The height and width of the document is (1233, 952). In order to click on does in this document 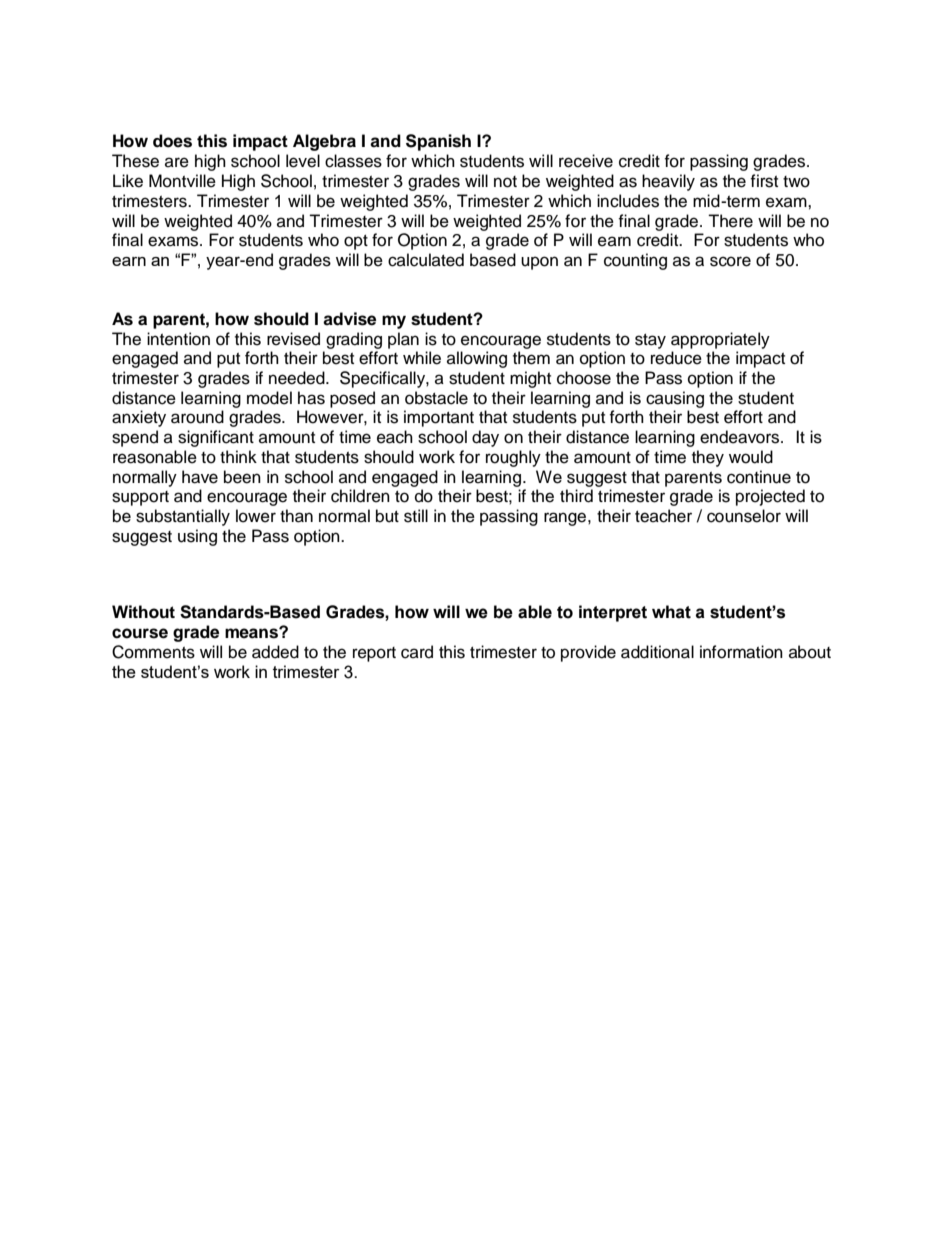, I will do `click(172, 141)`.
